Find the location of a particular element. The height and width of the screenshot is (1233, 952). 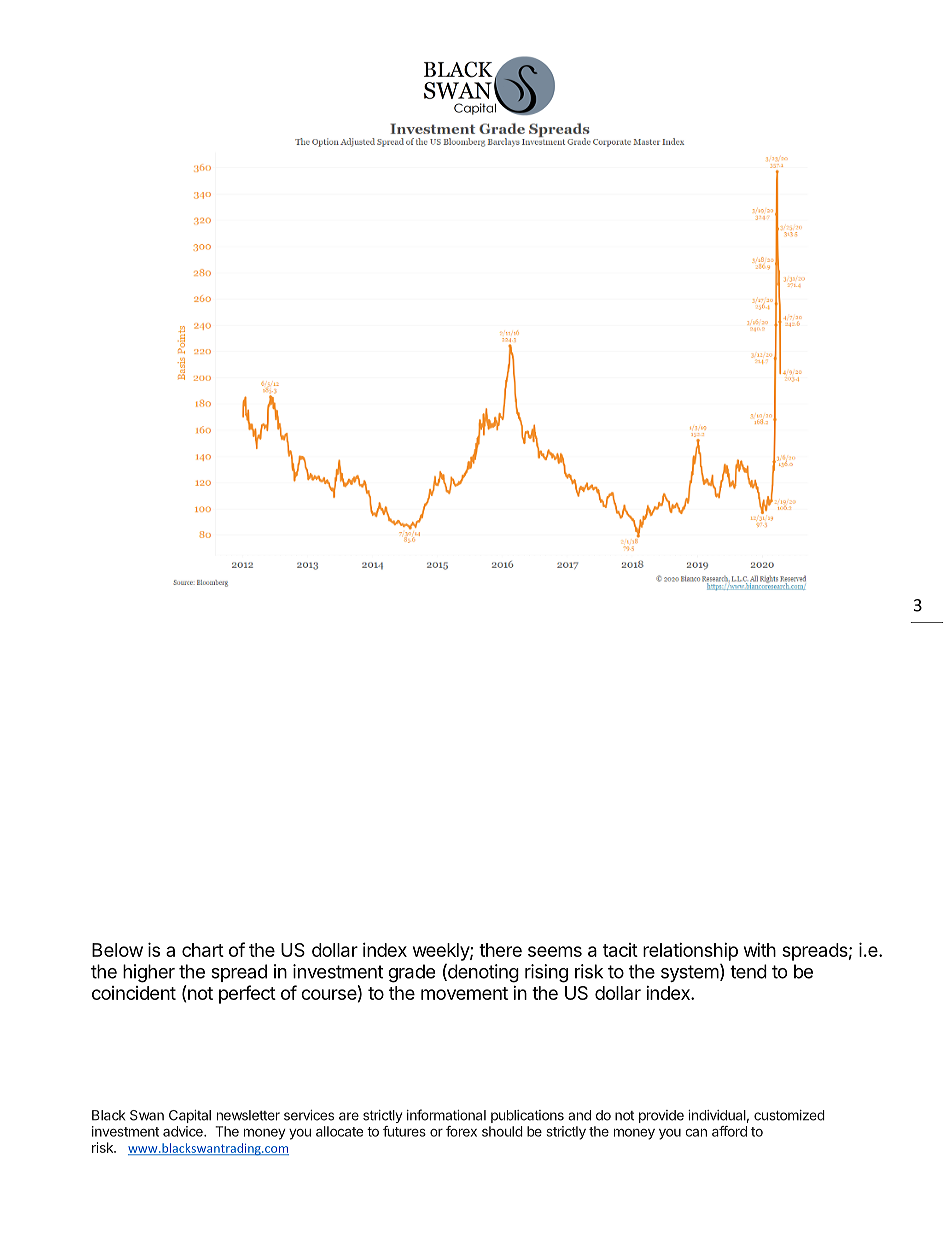

movement is located at coordinates (464, 993).
